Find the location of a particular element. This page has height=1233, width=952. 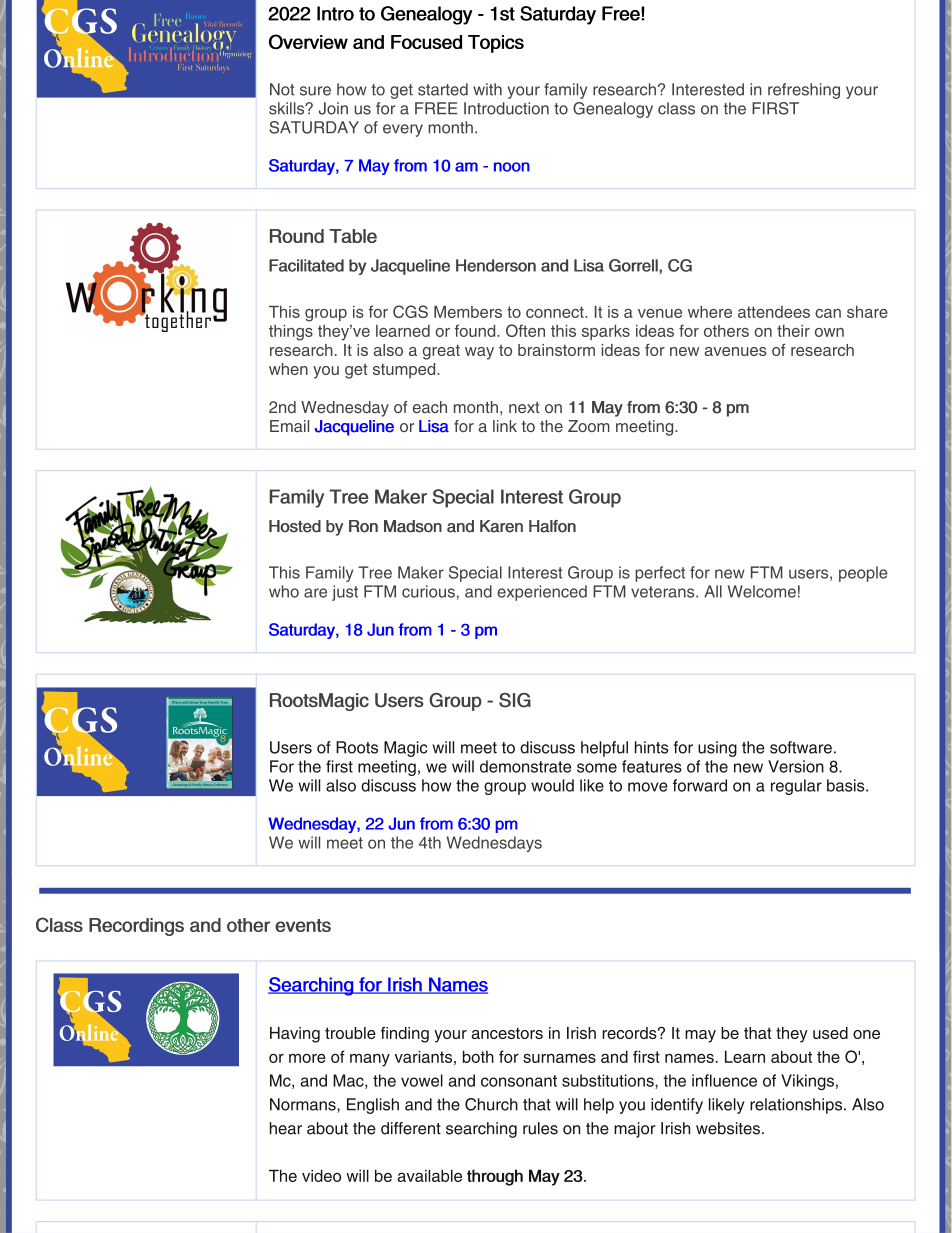

events is located at coordinates (303, 925).
